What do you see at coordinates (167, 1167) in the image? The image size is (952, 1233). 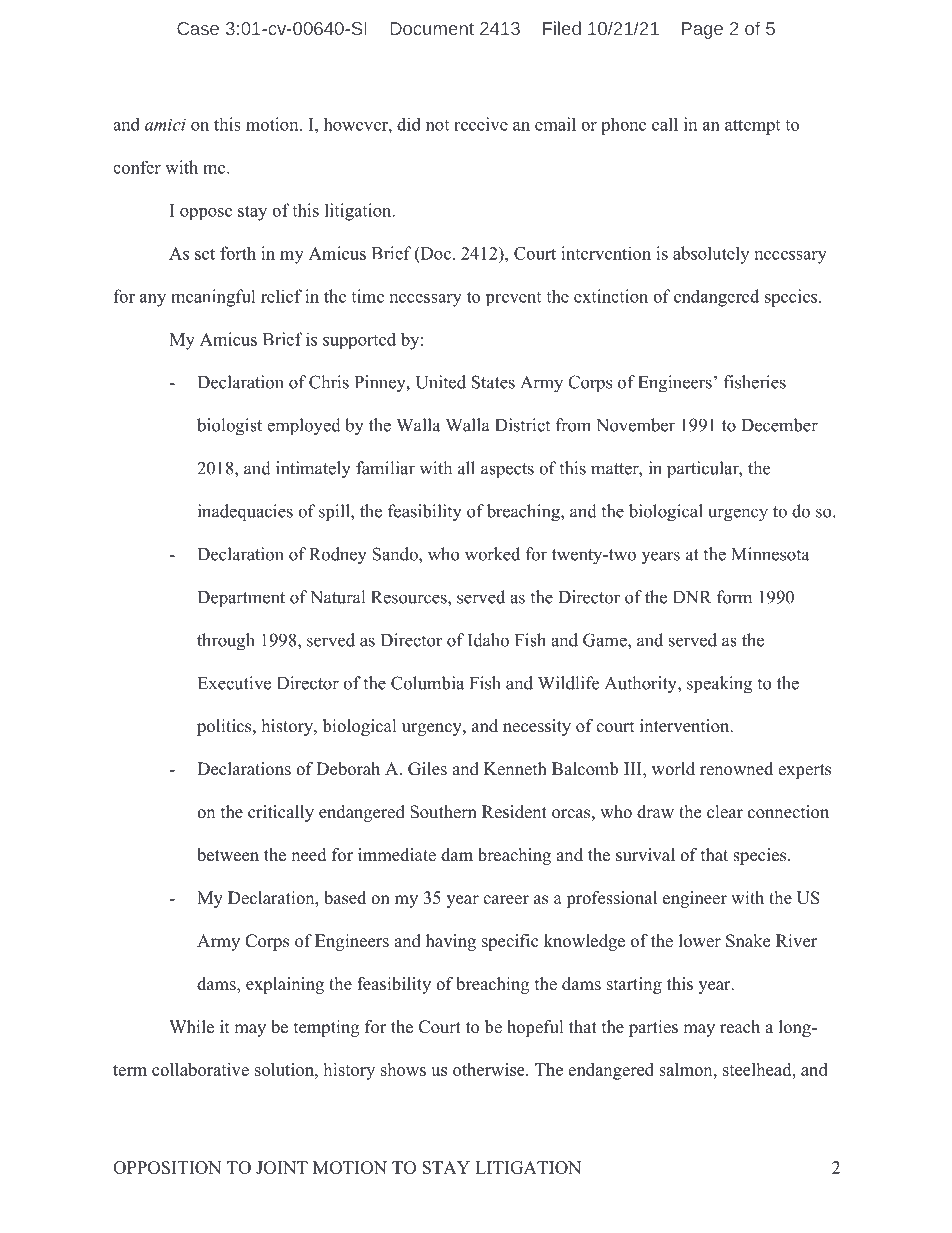 I see `OPPOSITION` at bounding box center [167, 1167].
